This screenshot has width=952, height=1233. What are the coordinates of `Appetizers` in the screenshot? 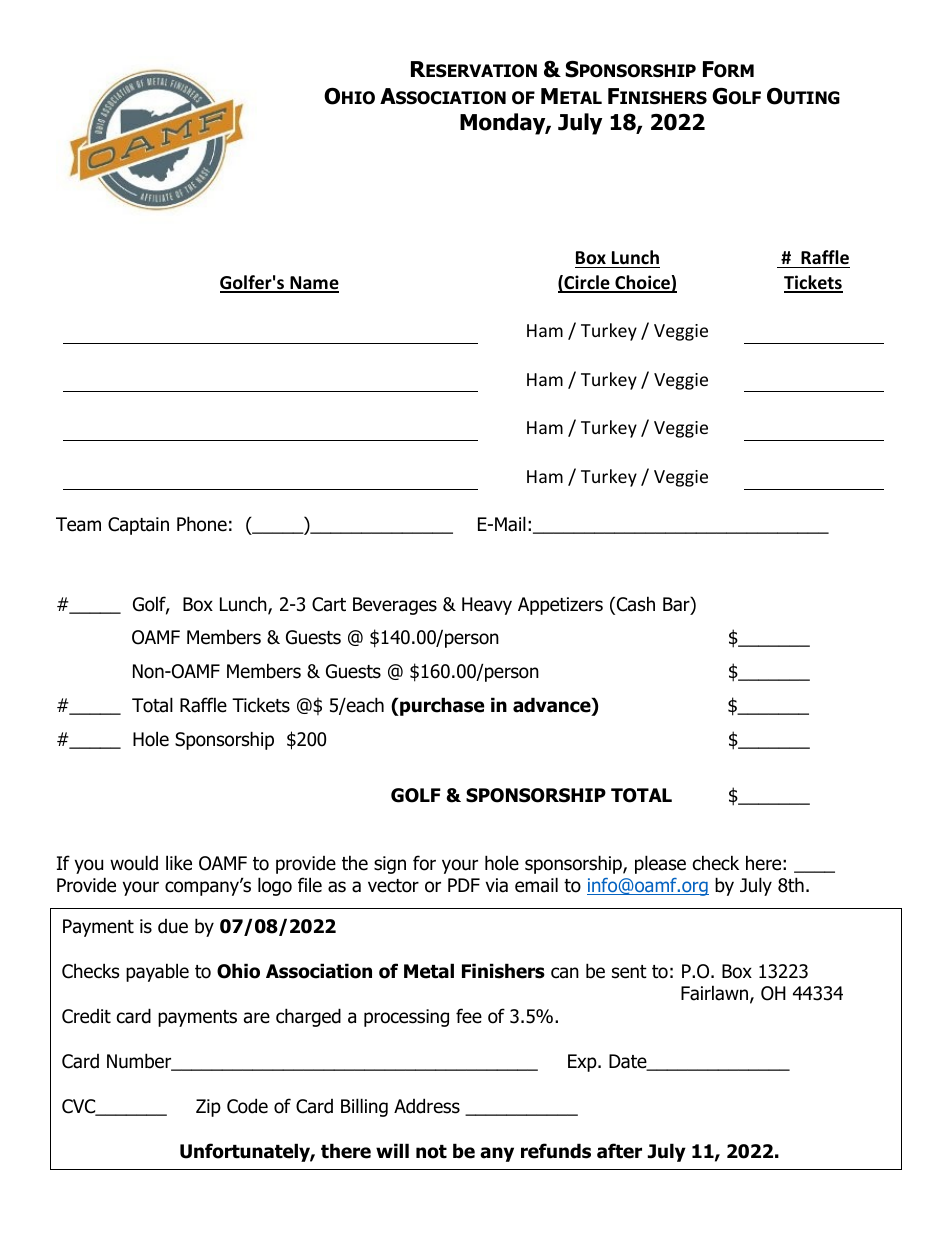 It's located at (560, 606).
